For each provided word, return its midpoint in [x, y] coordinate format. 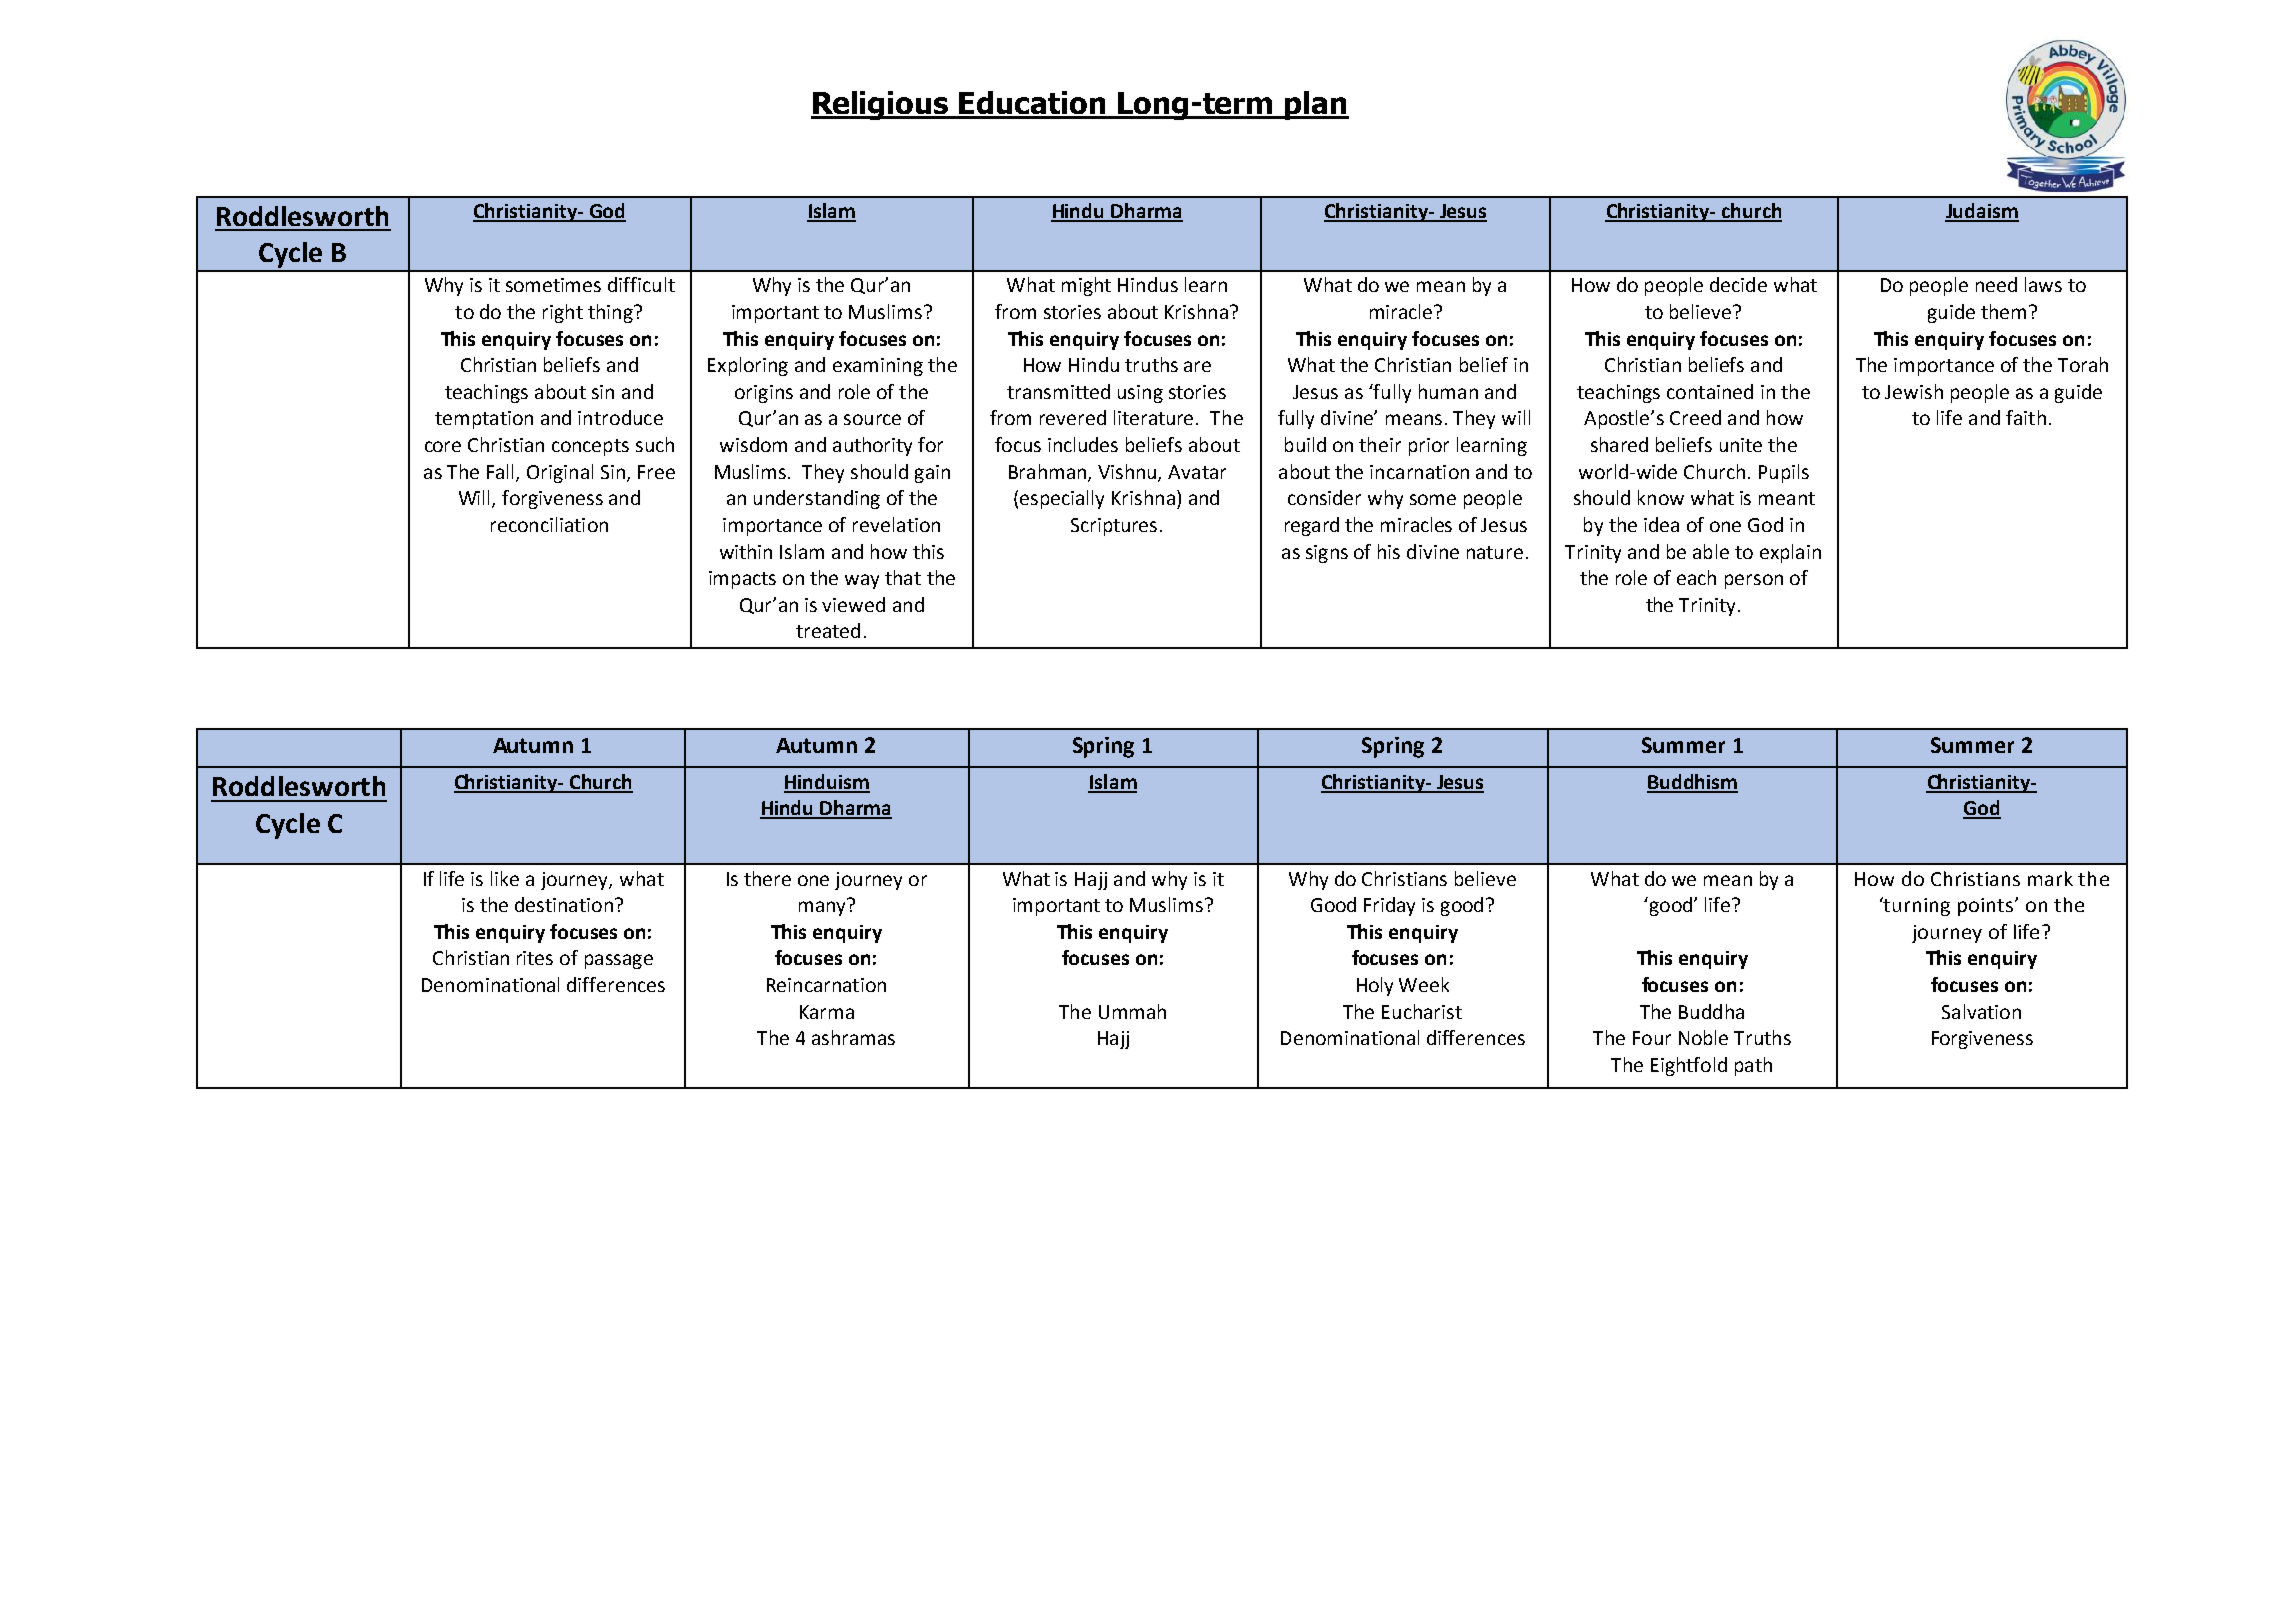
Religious [881, 105]
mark [2050, 878]
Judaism [1982, 212]
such [655, 444]
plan [1316, 105]
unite [1741, 445]
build [1305, 444]
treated [828, 630]
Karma [827, 1012]
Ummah [1132, 1011]
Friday [1389, 906]
